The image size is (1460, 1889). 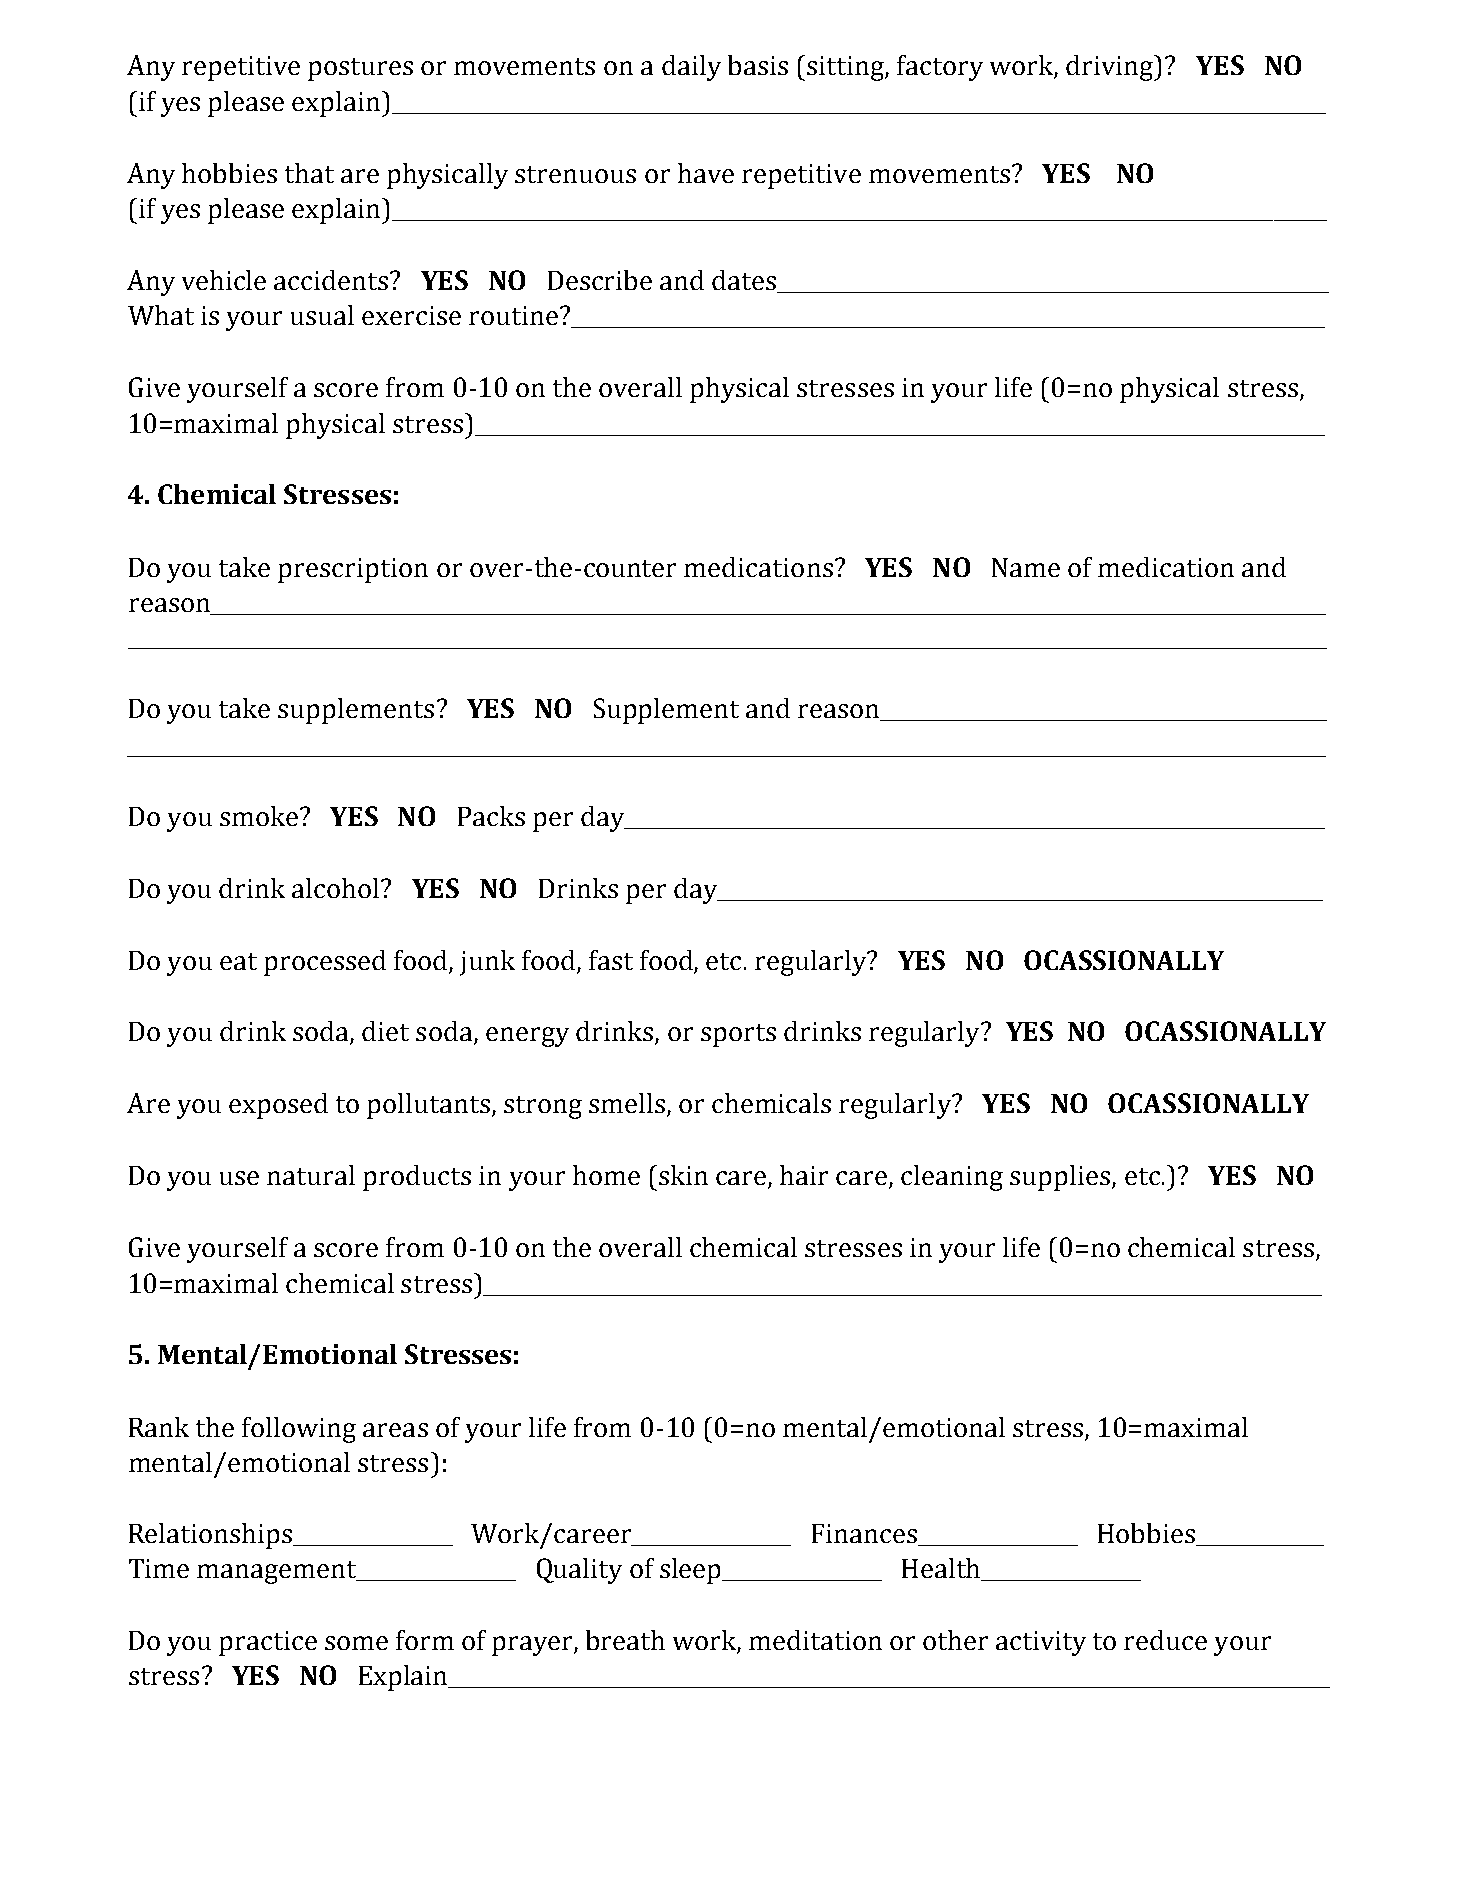 What do you see at coordinates (309, 173) in the page?
I see `that` at bounding box center [309, 173].
